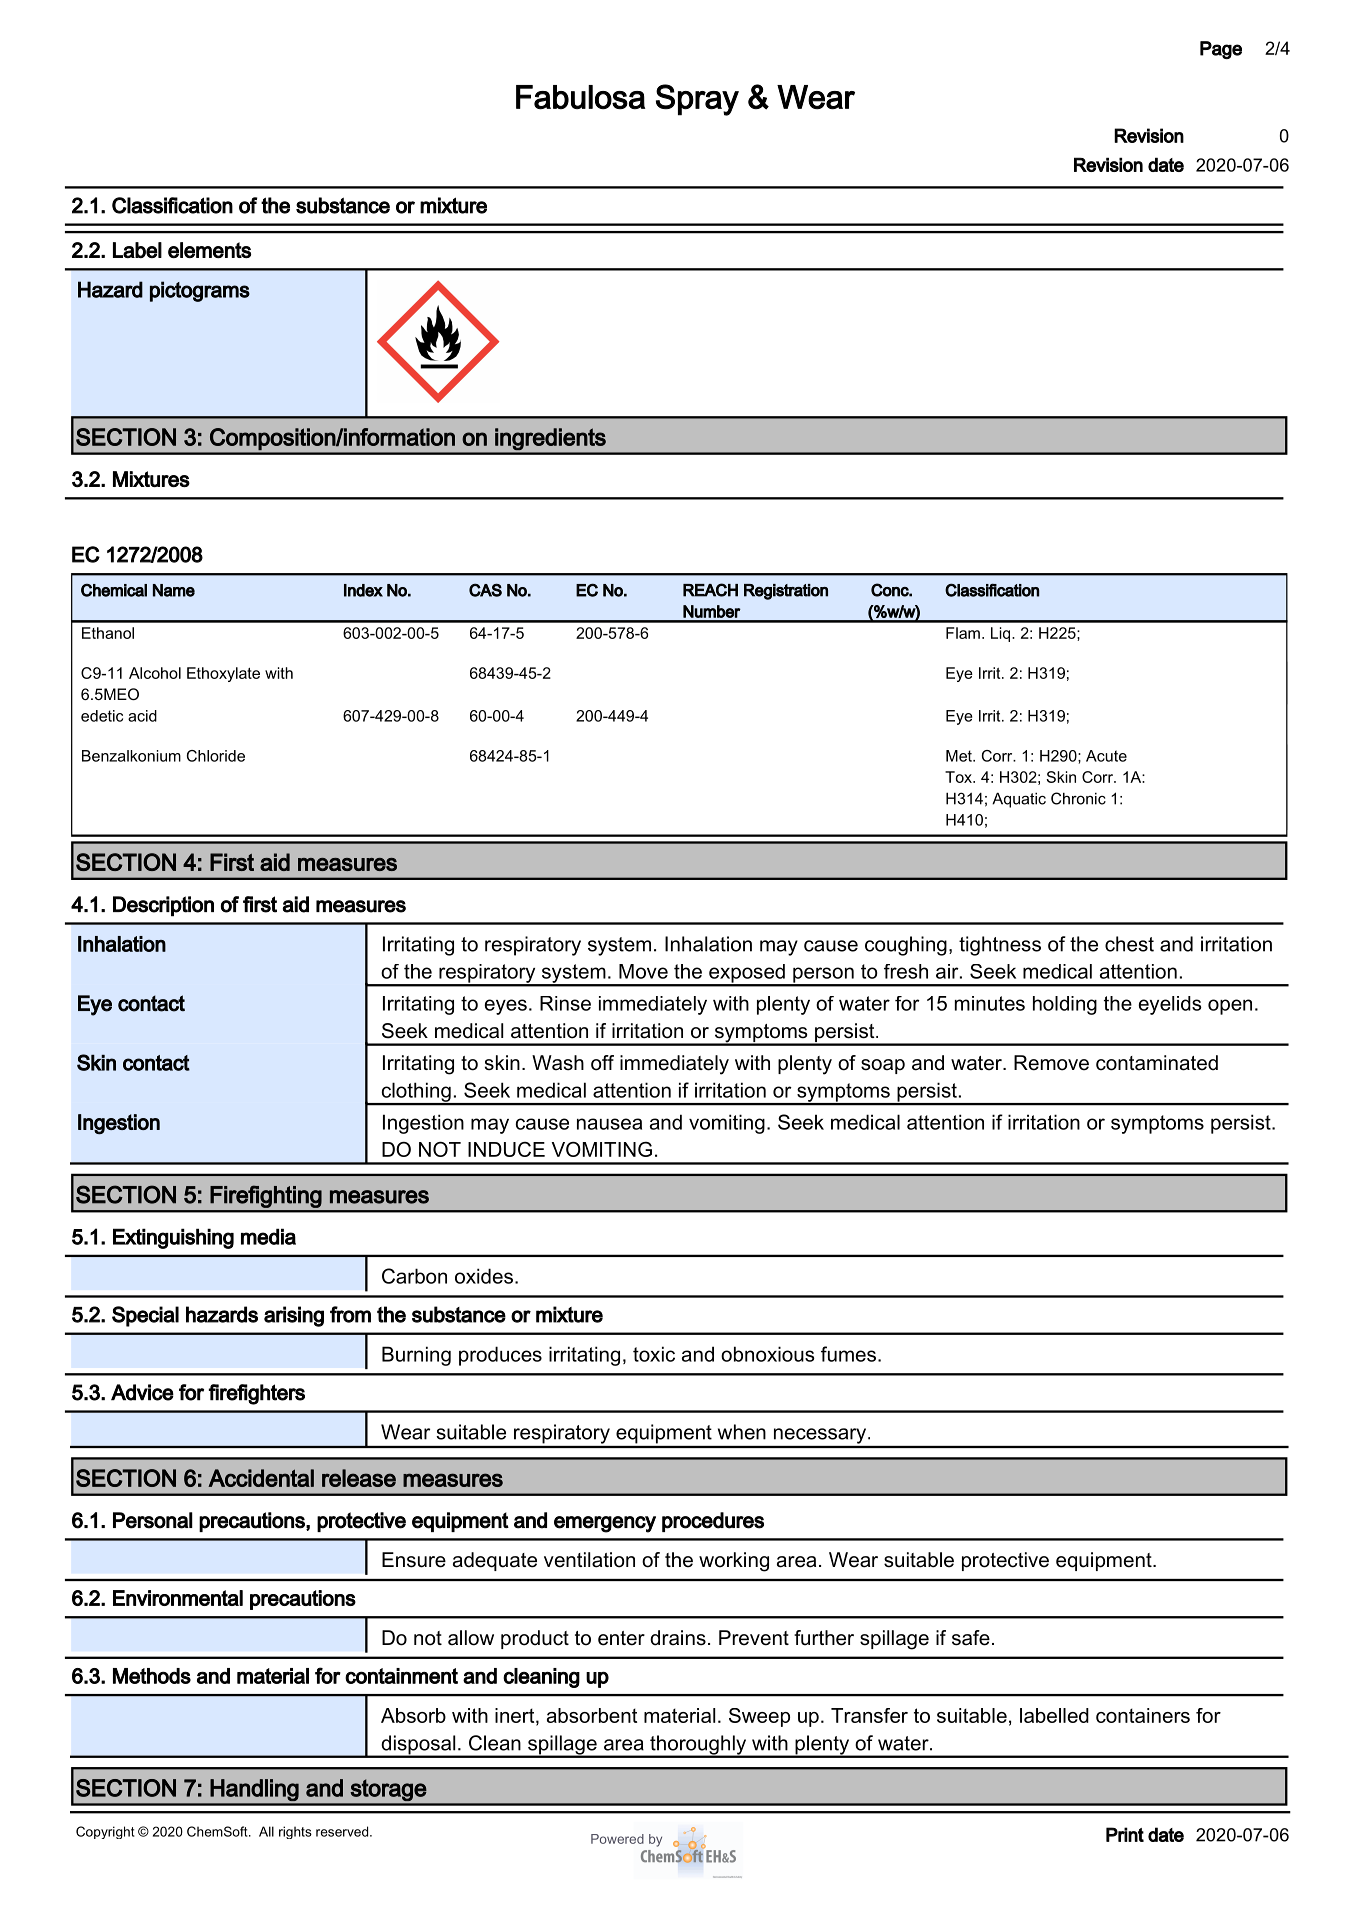 The image size is (1359, 1922). I want to click on Spray, so click(697, 100).
